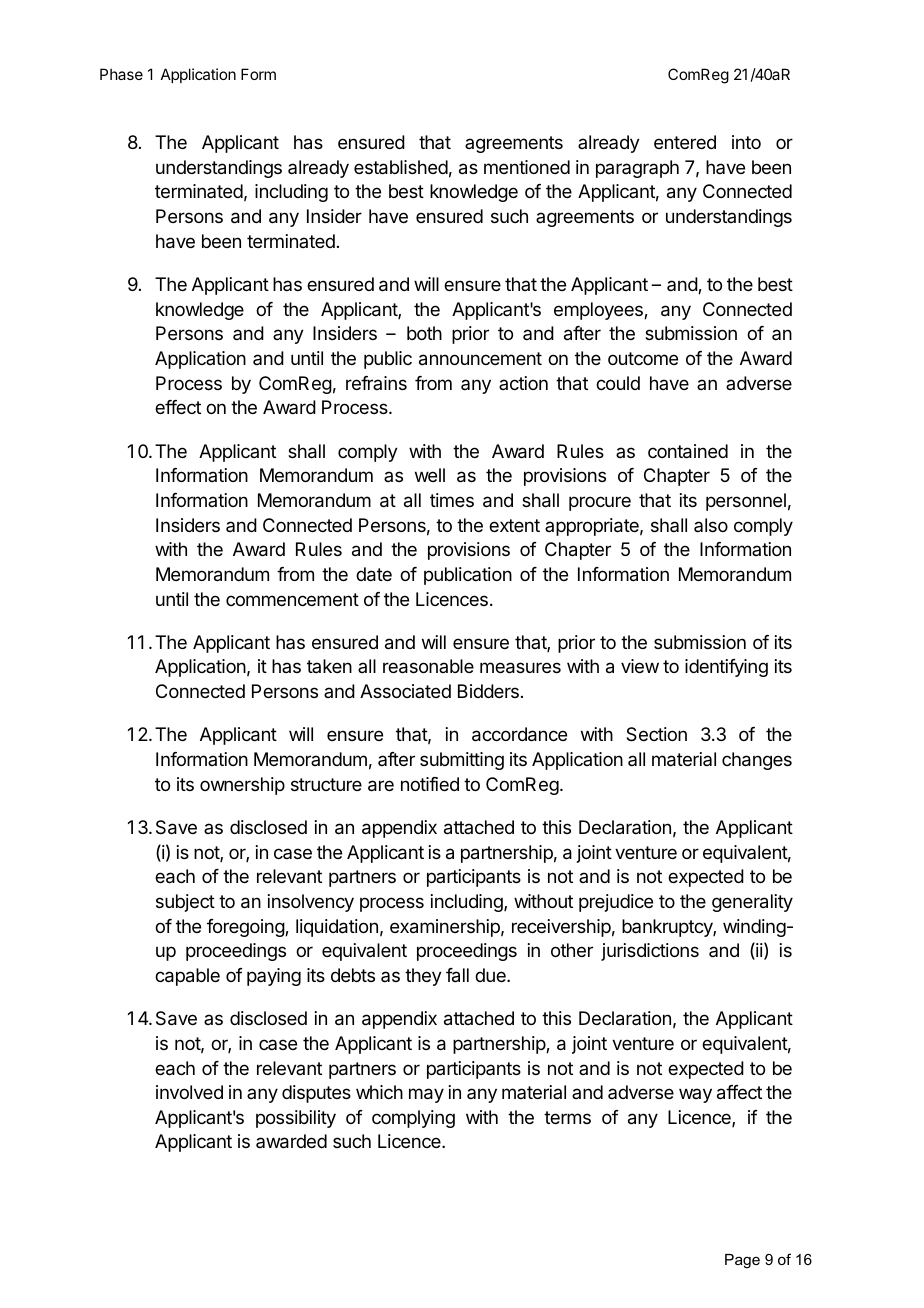 This screenshot has width=924, height=1308. I want to click on Phase, so click(121, 74).
